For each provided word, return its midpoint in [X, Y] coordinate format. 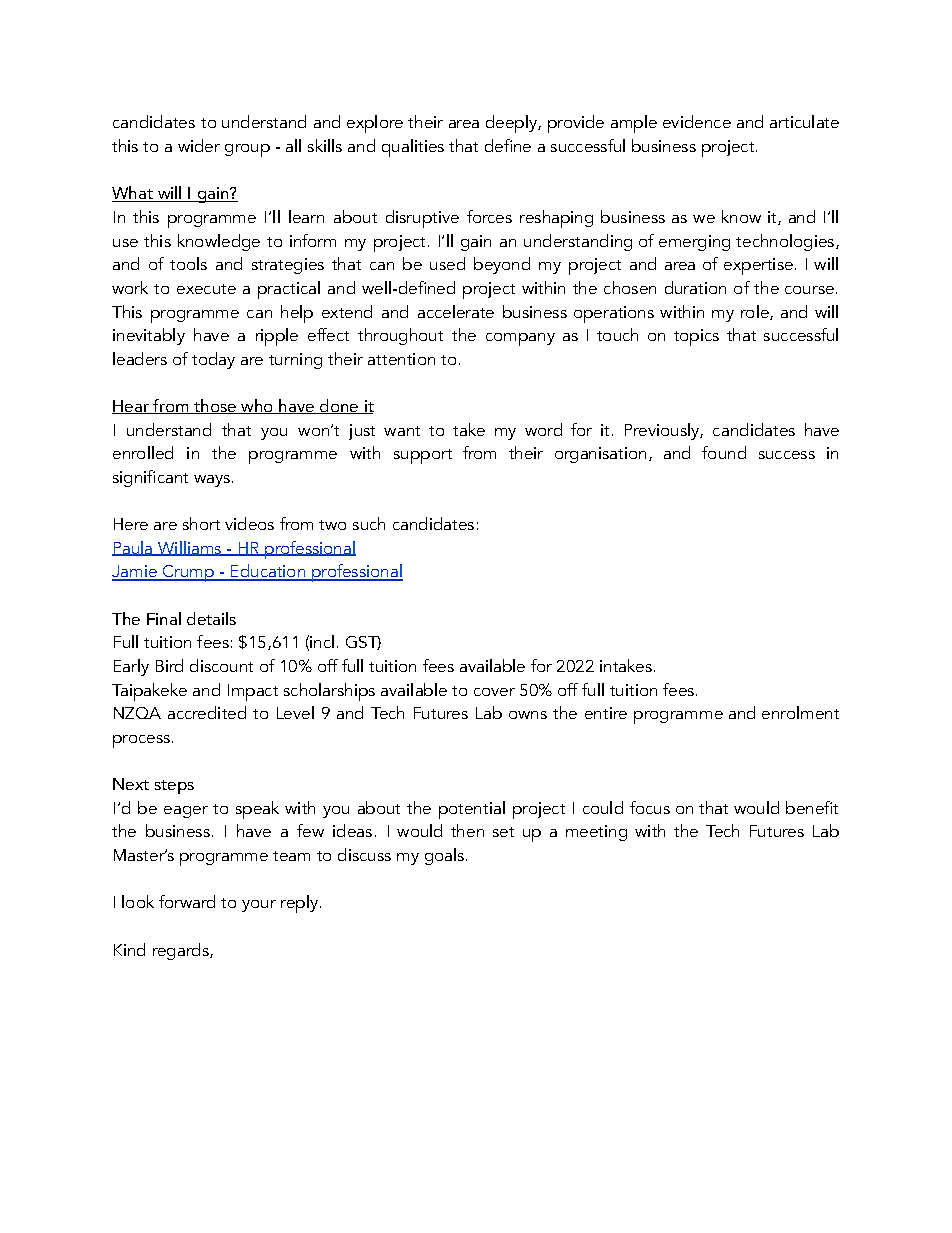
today [213, 360]
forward [187, 901]
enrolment [800, 712]
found [724, 452]
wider [199, 145]
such [369, 523]
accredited [207, 712]
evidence [697, 121]
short [201, 523]
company [520, 339]
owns [528, 715]
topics [696, 337]
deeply [512, 124]
